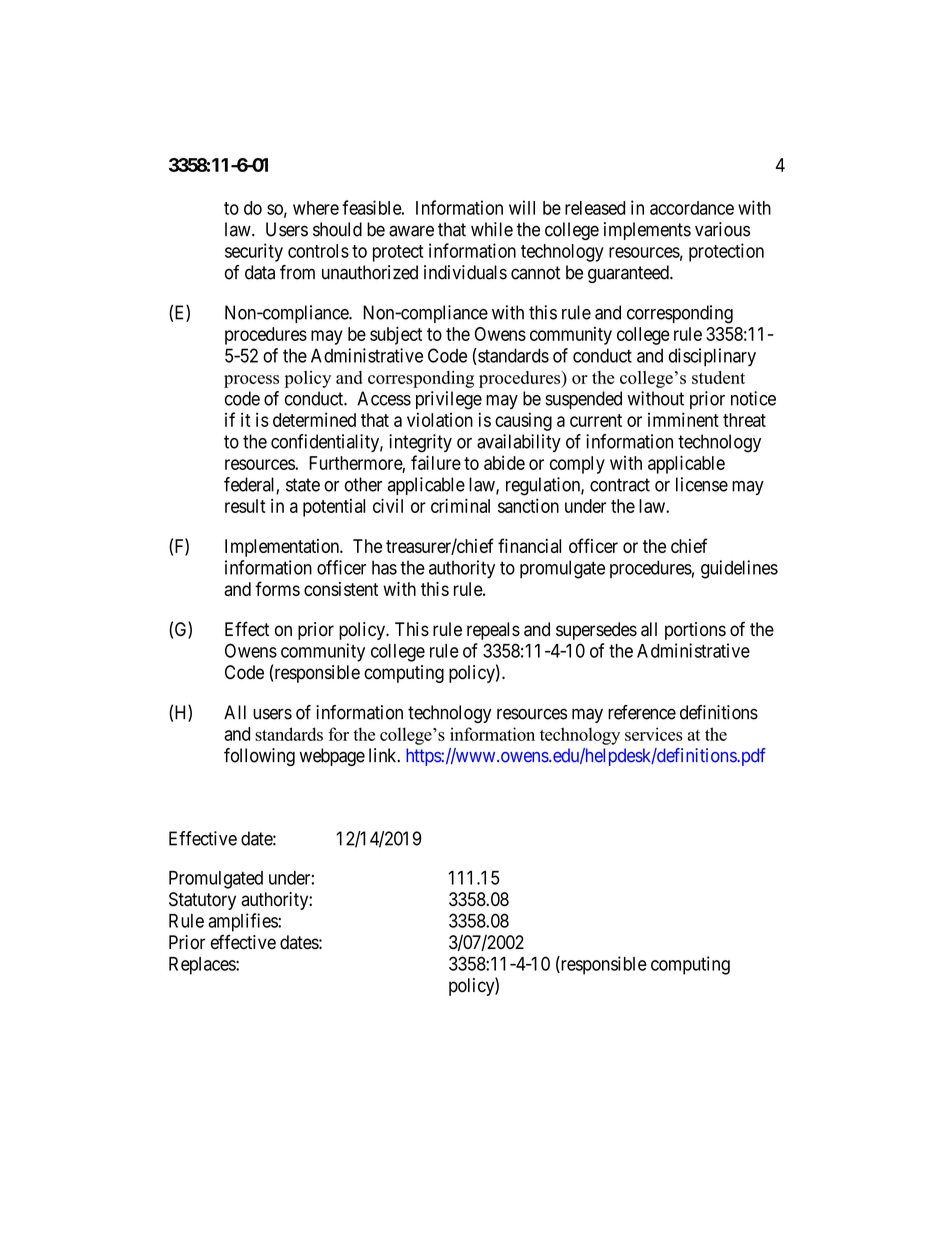 This image has width=952, height=1233. I want to click on link, so click(384, 755).
